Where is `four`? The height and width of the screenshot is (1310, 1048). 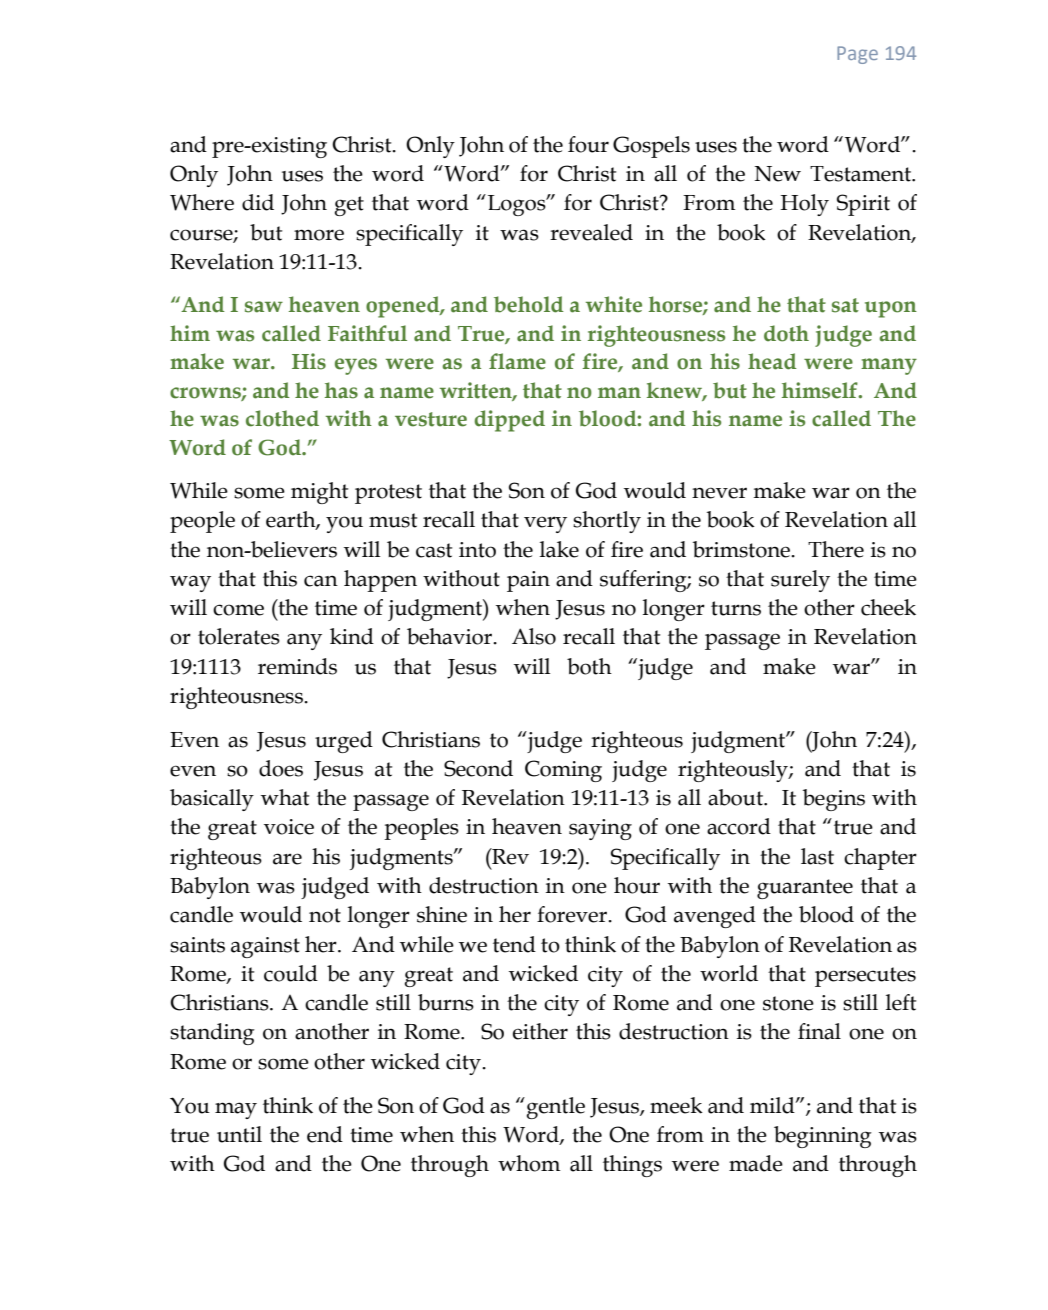 four is located at coordinates (588, 144).
